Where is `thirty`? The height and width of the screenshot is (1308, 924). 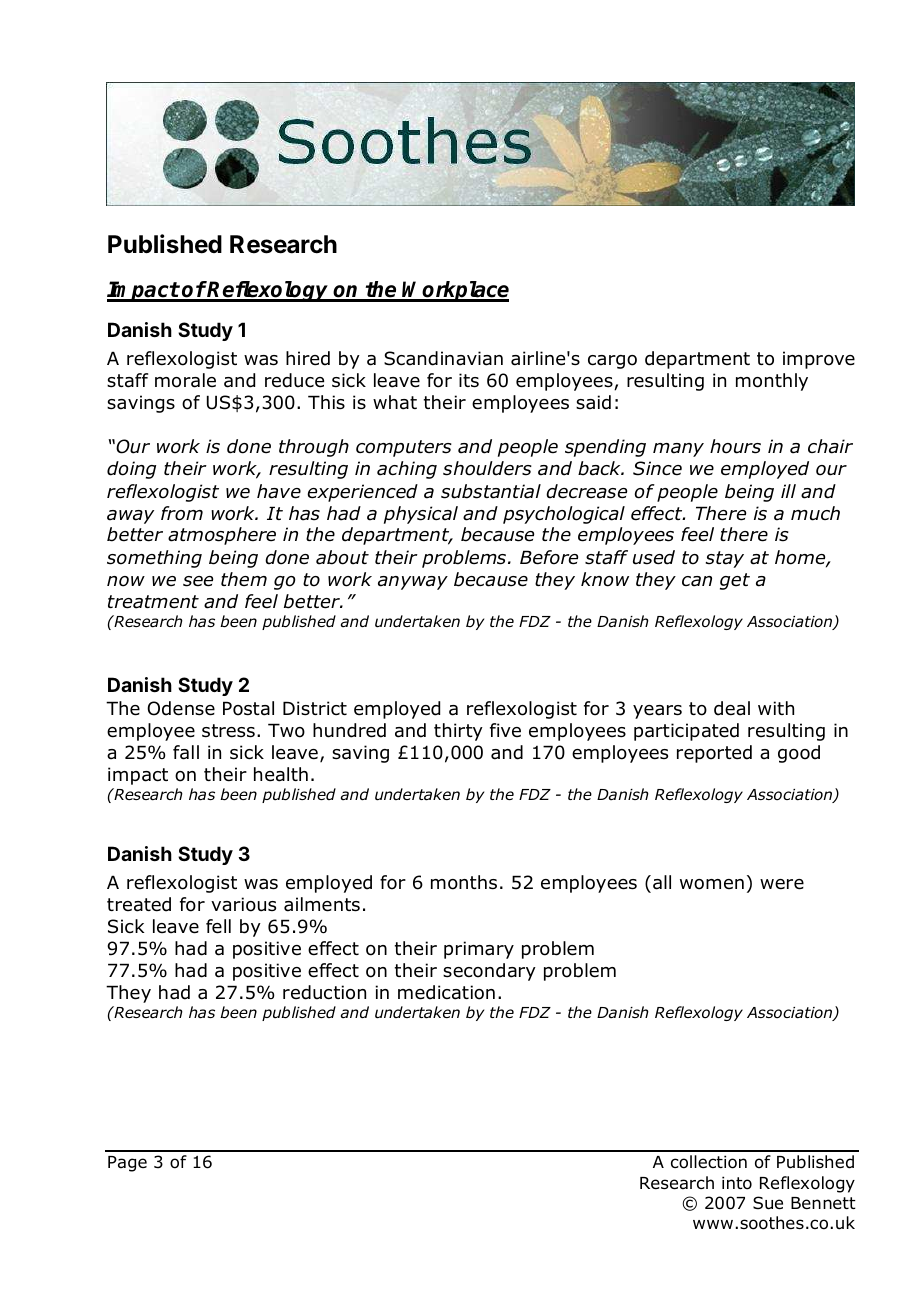
thirty is located at coordinates (458, 732).
